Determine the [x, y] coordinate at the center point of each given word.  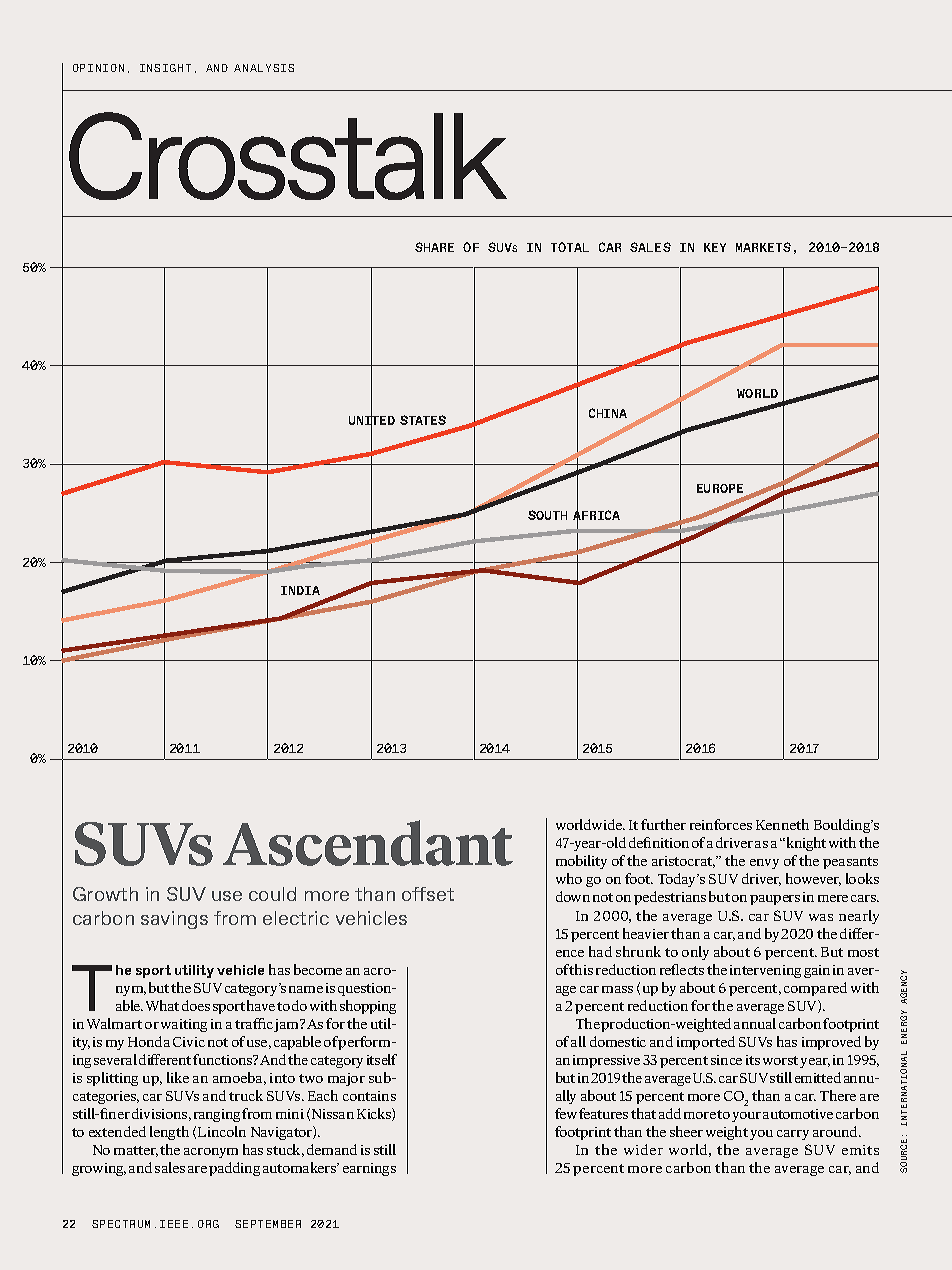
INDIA [300, 590]
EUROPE [720, 488]
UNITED [372, 420]
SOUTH [547, 515]
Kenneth [782, 824]
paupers [775, 900]
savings [174, 920]
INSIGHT [165, 68]
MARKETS [763, 247]
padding [234, 1169]
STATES [423, 420]
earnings [369, 1169]
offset [428, 894]
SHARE [434, 247]
